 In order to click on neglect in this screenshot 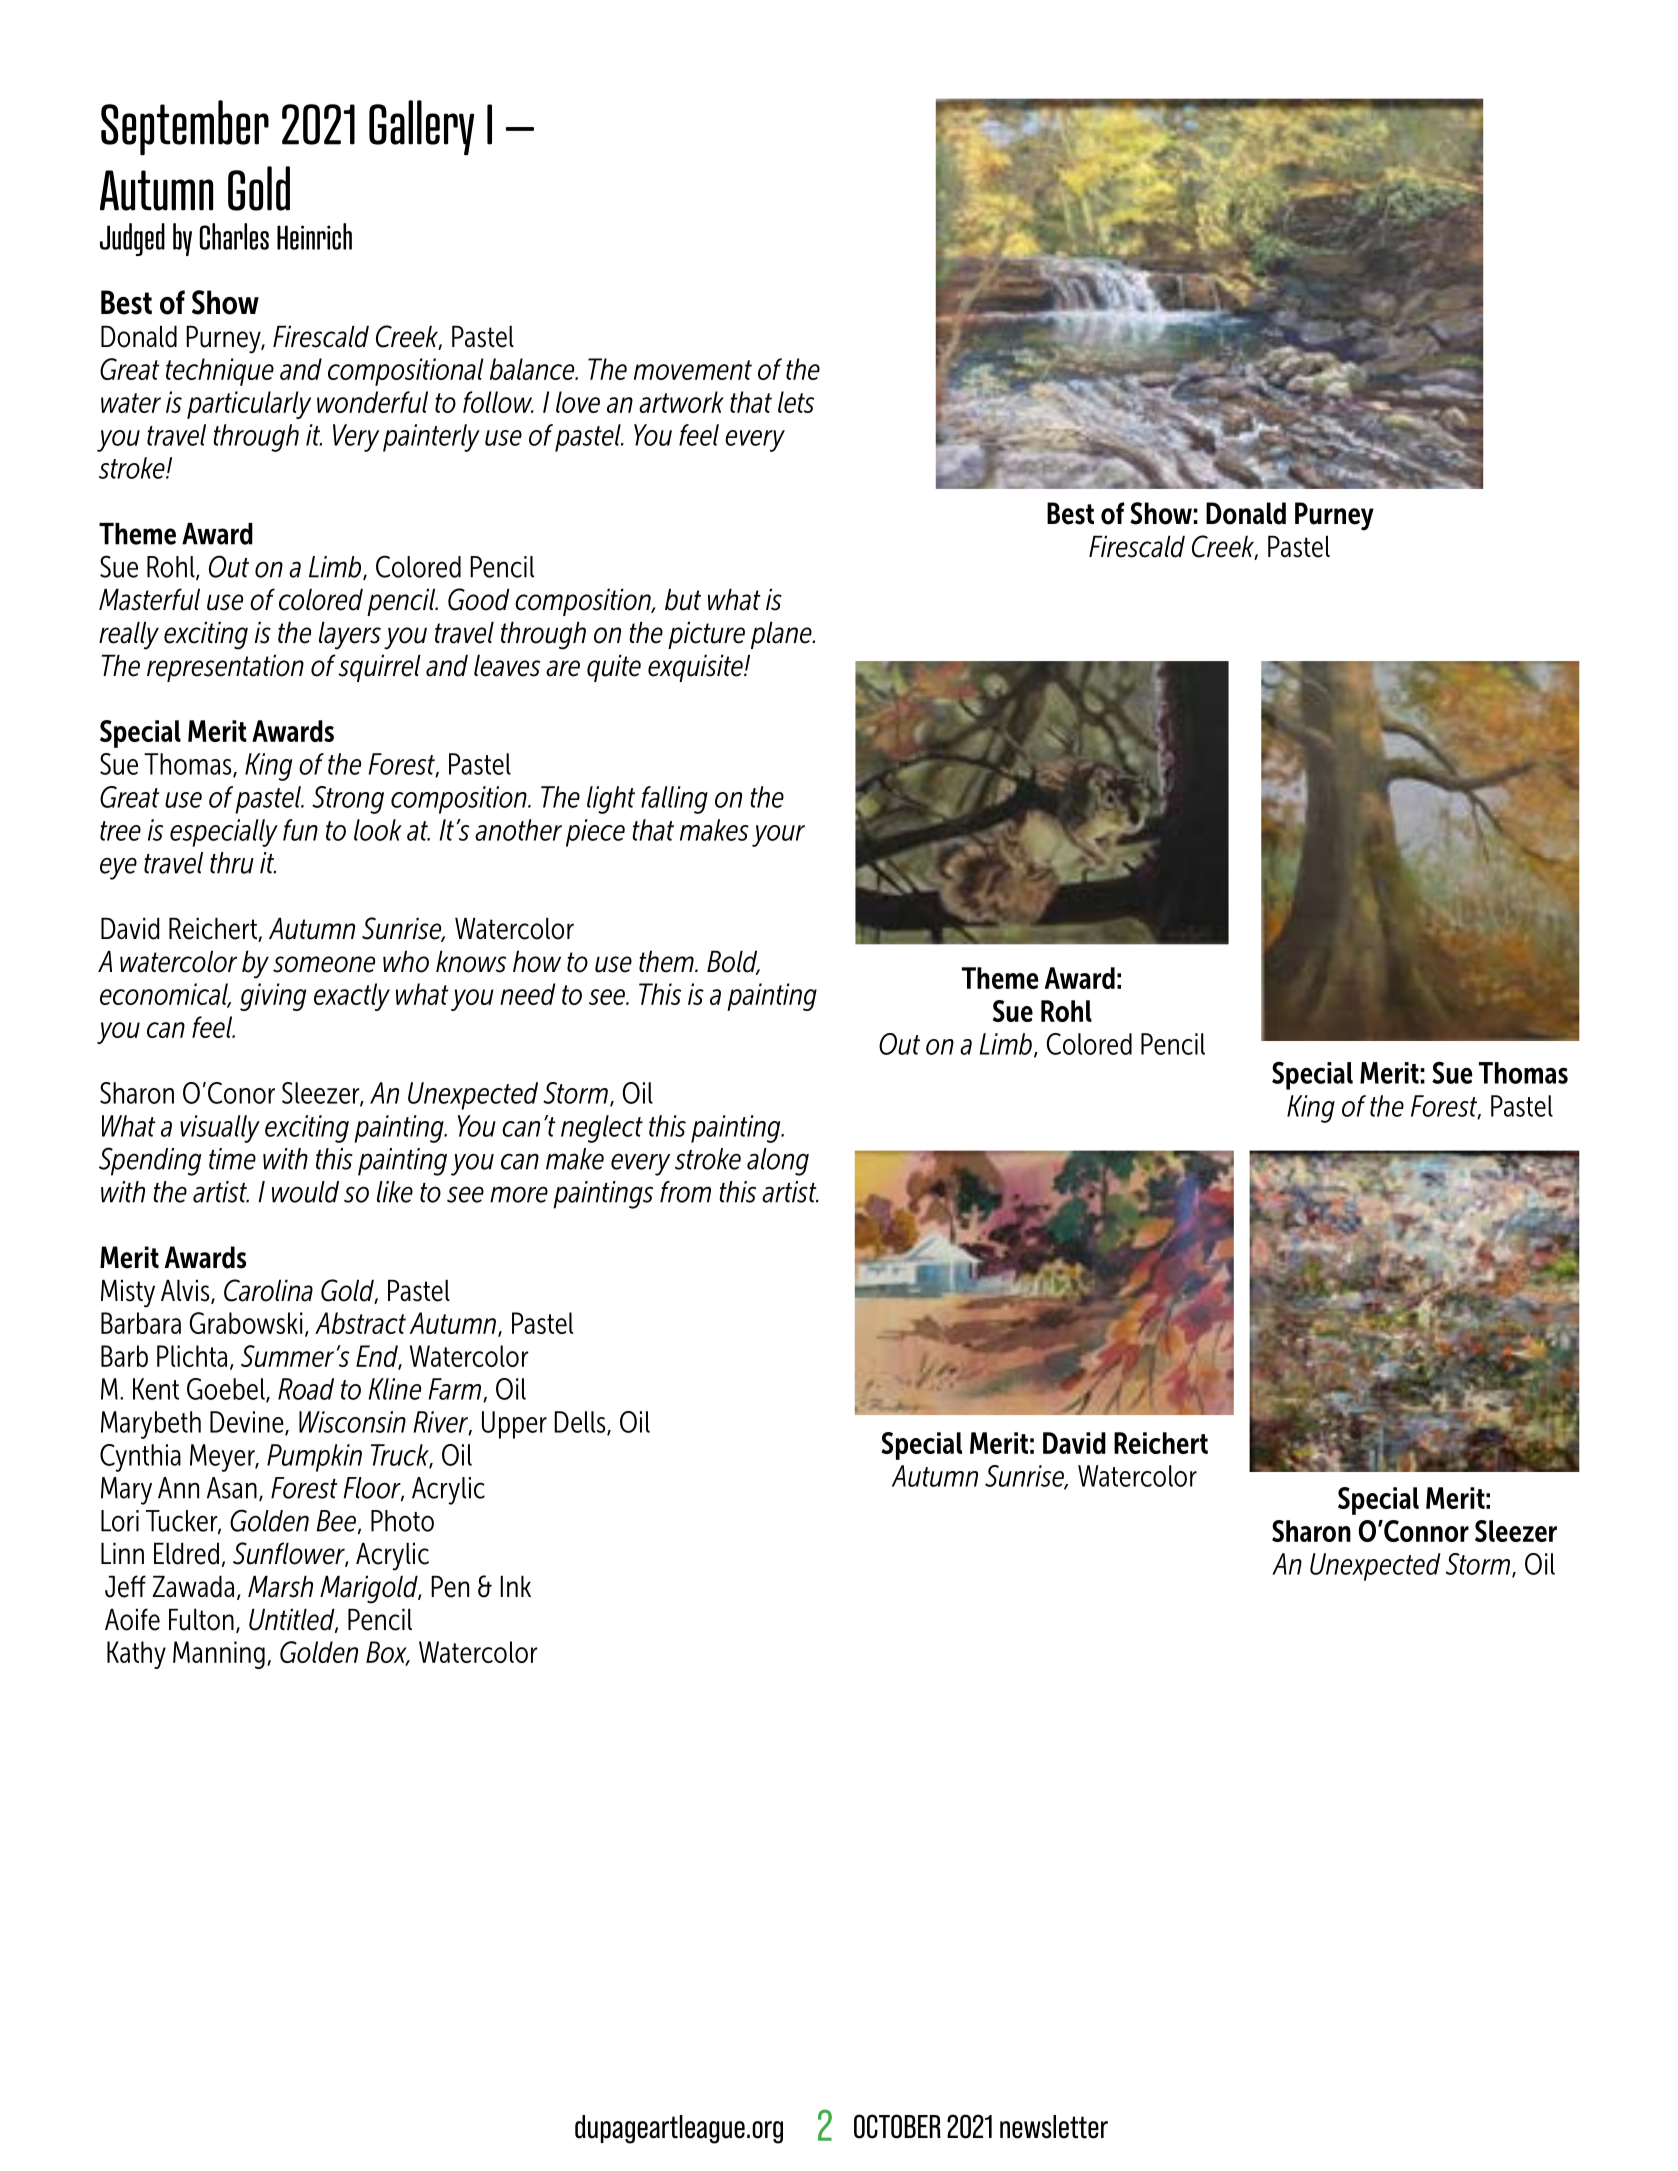, I will do `click(602, 1129)`.
